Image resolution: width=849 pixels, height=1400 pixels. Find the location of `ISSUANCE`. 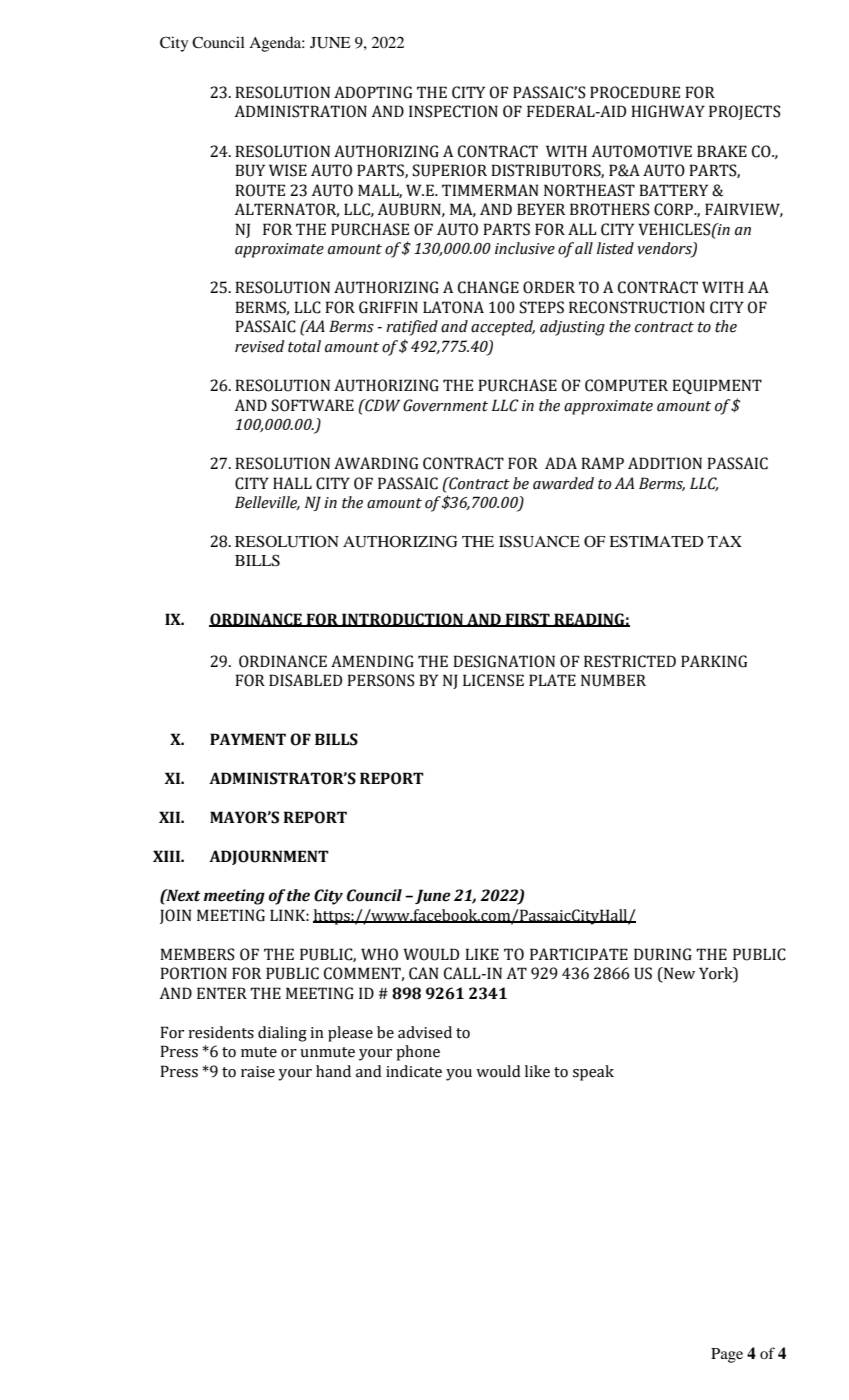

ISSUANCE is located at coordinates (539, 541).
